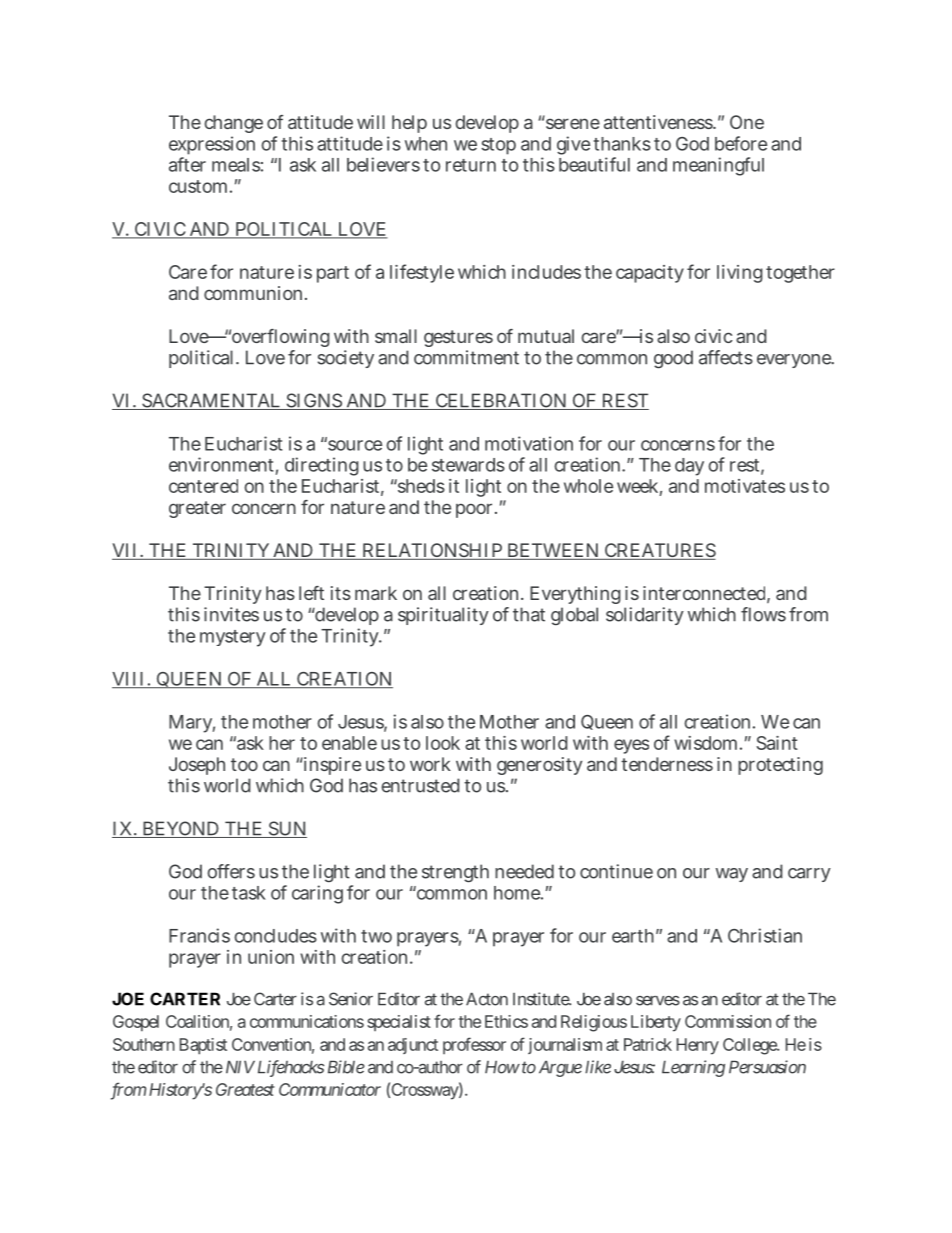 The width and height of the image is (952, 1233). I want to click on Saint, so click(777, 743).
